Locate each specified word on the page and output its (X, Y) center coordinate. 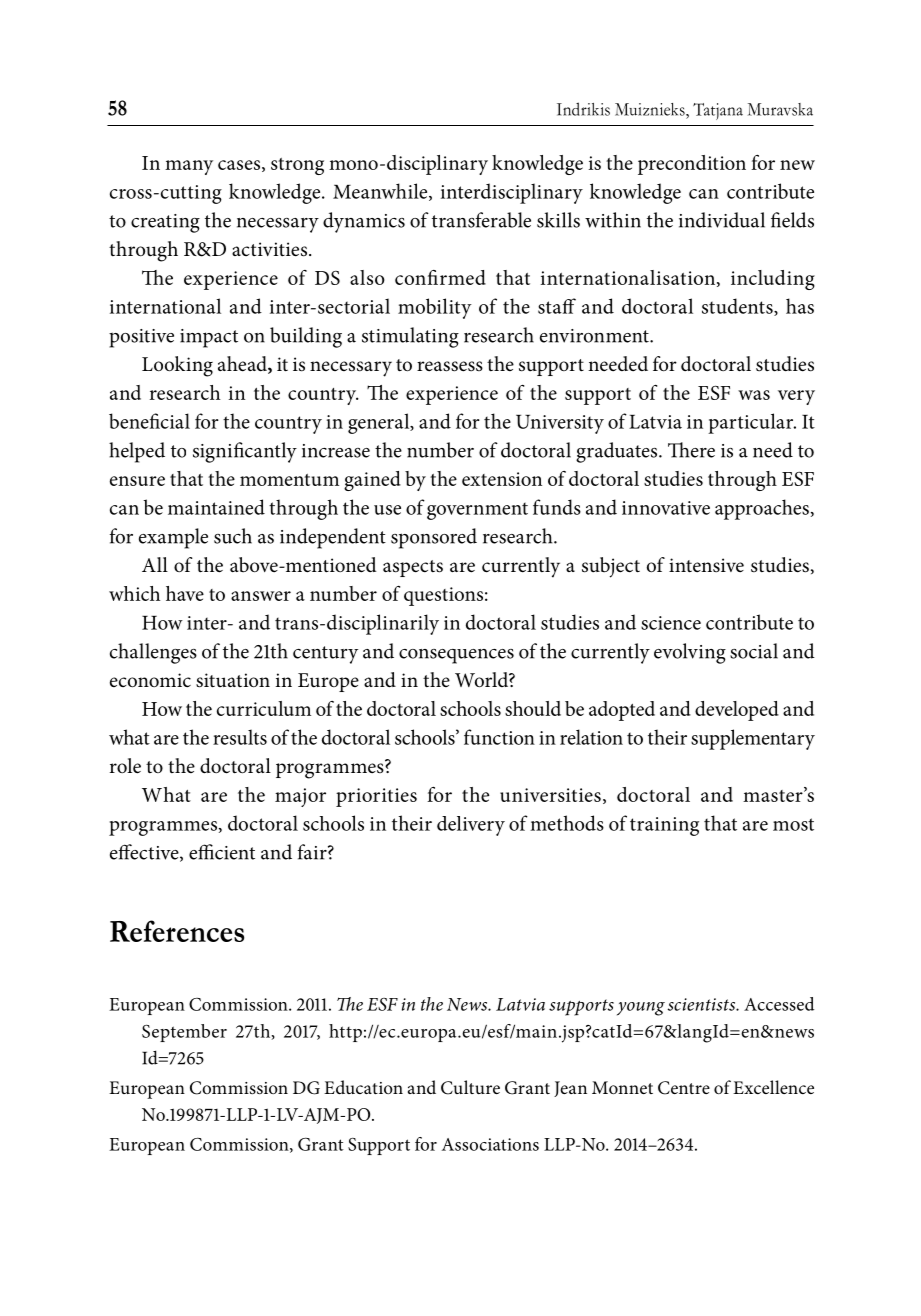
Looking (177, 366)
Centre (684, 1088)
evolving (690, 653)
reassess (450, 366)
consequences (456, 656)
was (754, 395)
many (189, 167)
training (664, 826)
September (184, 1033)
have (185, 593)
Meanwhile (381, 192)
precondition (692, 165)
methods (567, 823)
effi (201, 852)
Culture (470, 1087)
